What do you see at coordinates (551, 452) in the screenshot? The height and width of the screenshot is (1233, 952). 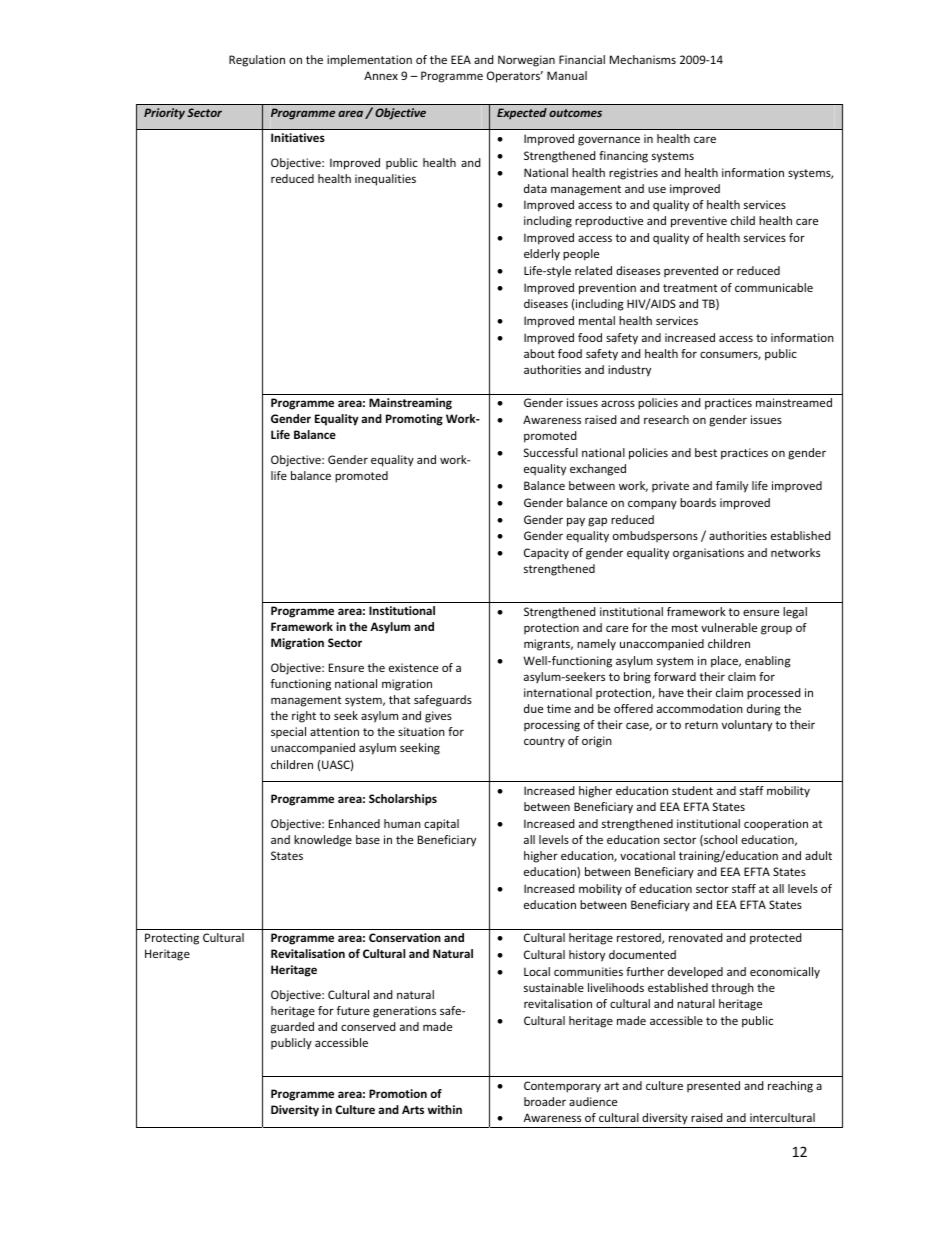 I see `Successful` at bounding box center [551, 452].
